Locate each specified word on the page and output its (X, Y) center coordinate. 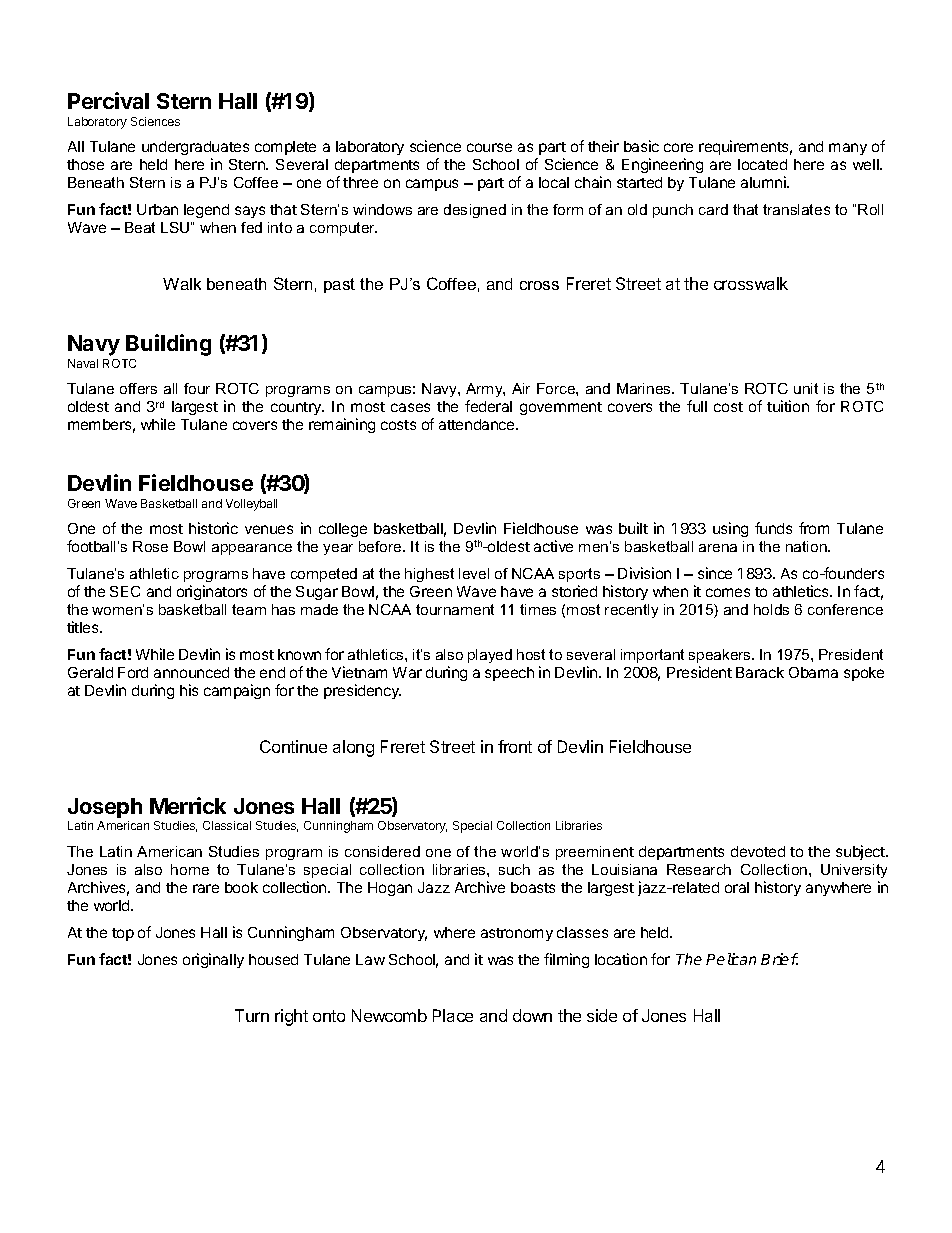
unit (806, 388)
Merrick (188, 805)
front (515, 746)
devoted (758, 851)
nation (807, 546)
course (489, 147)
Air (521, 388)
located (762, 164)
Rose (150, 546)
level (474, 573)
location (621, 959)
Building (168, 345)
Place (453, 1015)
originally (213, 960)
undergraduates (195, 150)
